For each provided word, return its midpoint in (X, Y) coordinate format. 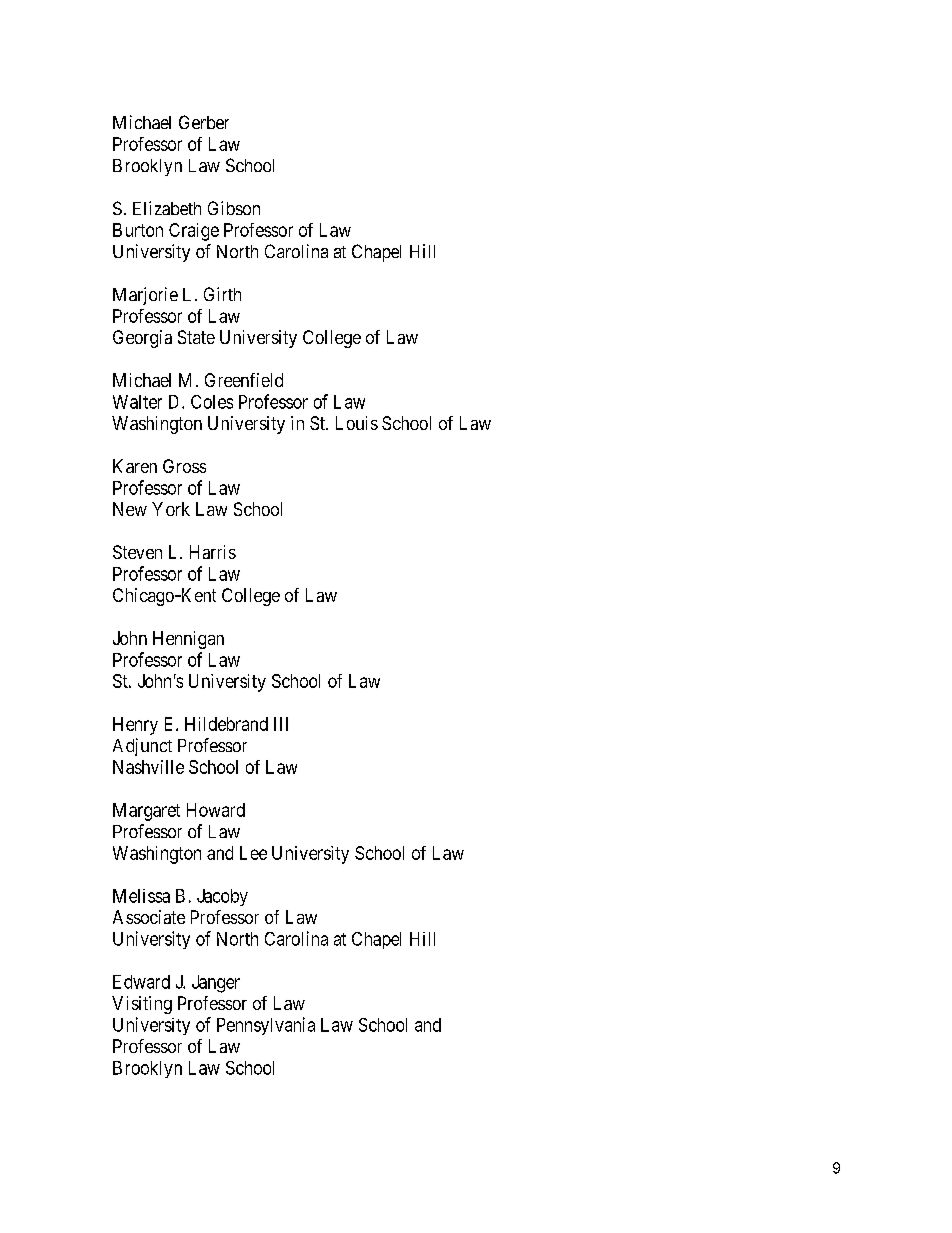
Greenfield (244, 380)
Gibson (234, 208)
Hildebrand (226, 724)
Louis (357, 423)
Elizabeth (167, 208)
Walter (137, 402)
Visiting (142, 1005)
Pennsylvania (266, 1026)
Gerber (204, 122)
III (281, 724)
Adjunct (142, 747)
